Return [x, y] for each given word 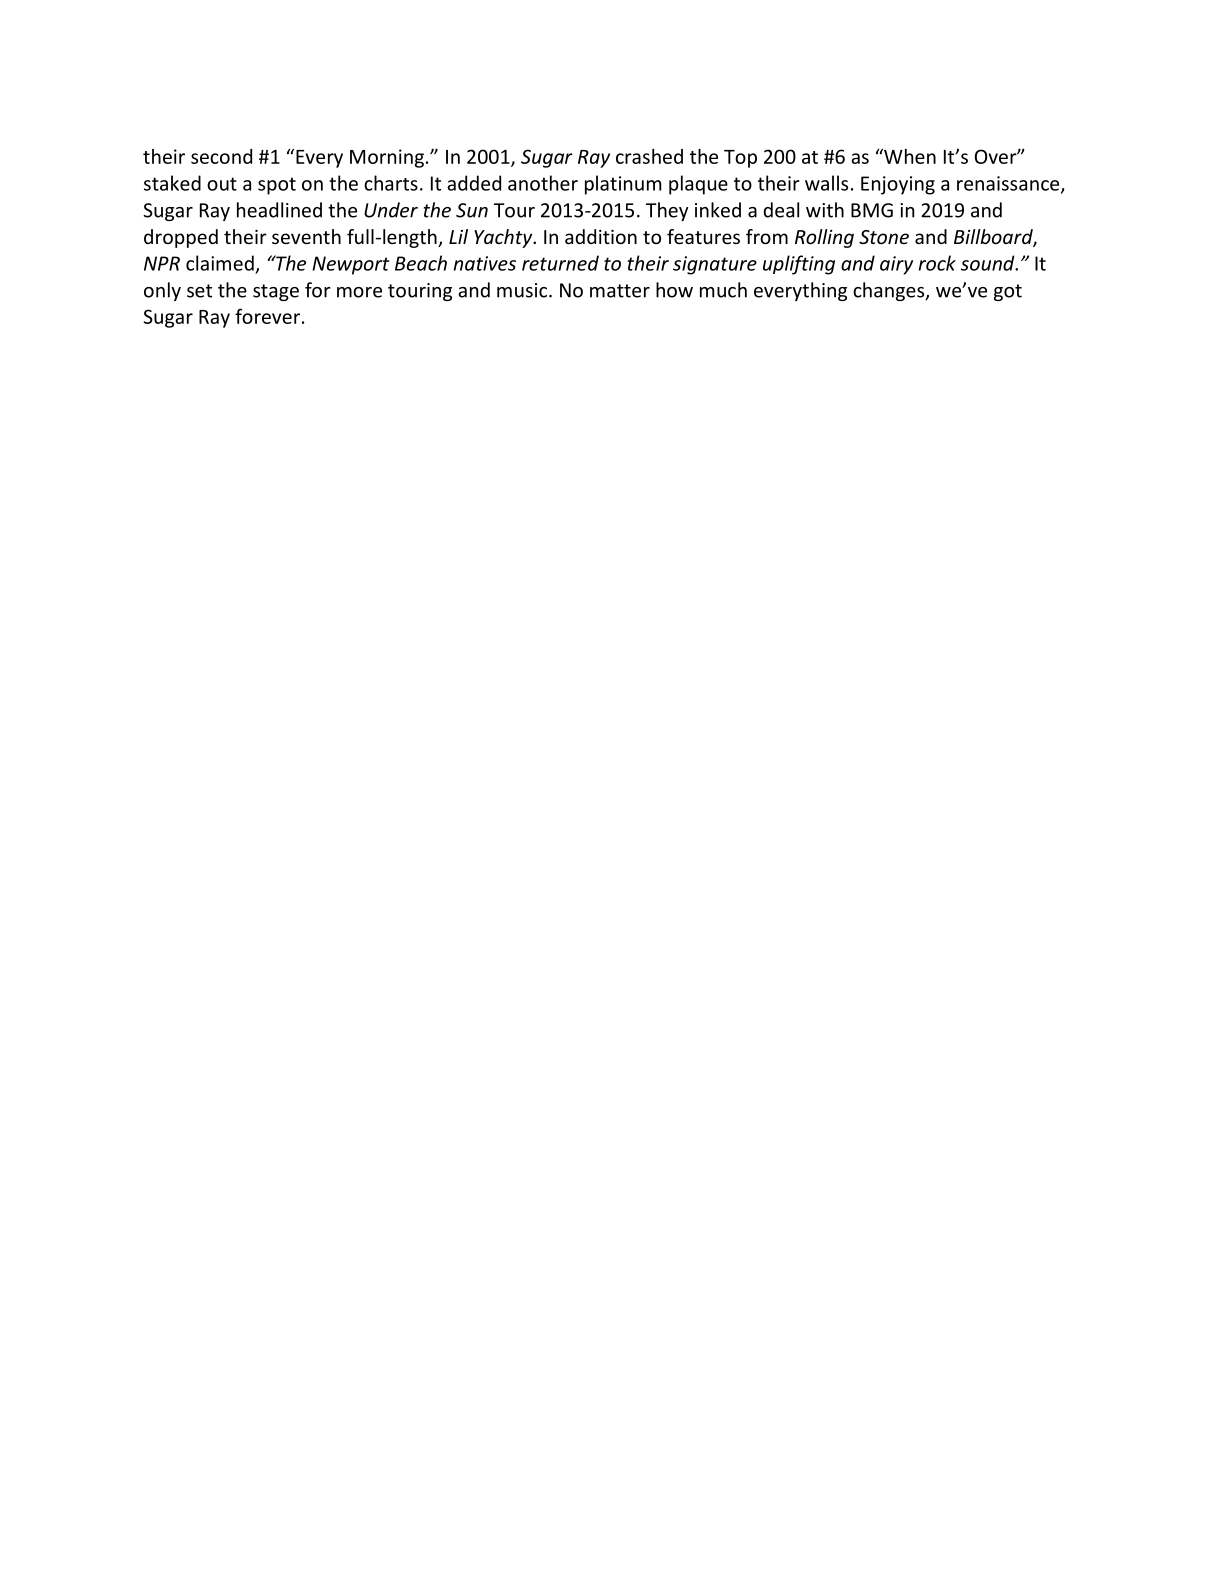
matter [620, 291]
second [221, 156]
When [909, 156]
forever [267, 316]
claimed [220, 263]
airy [896, 265]
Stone [884, 237]
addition [601, 236]
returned [560, 263]
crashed [649, 156]
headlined [279, 210]
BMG [872, 210]
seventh [306, 236]
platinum [623, 185]
